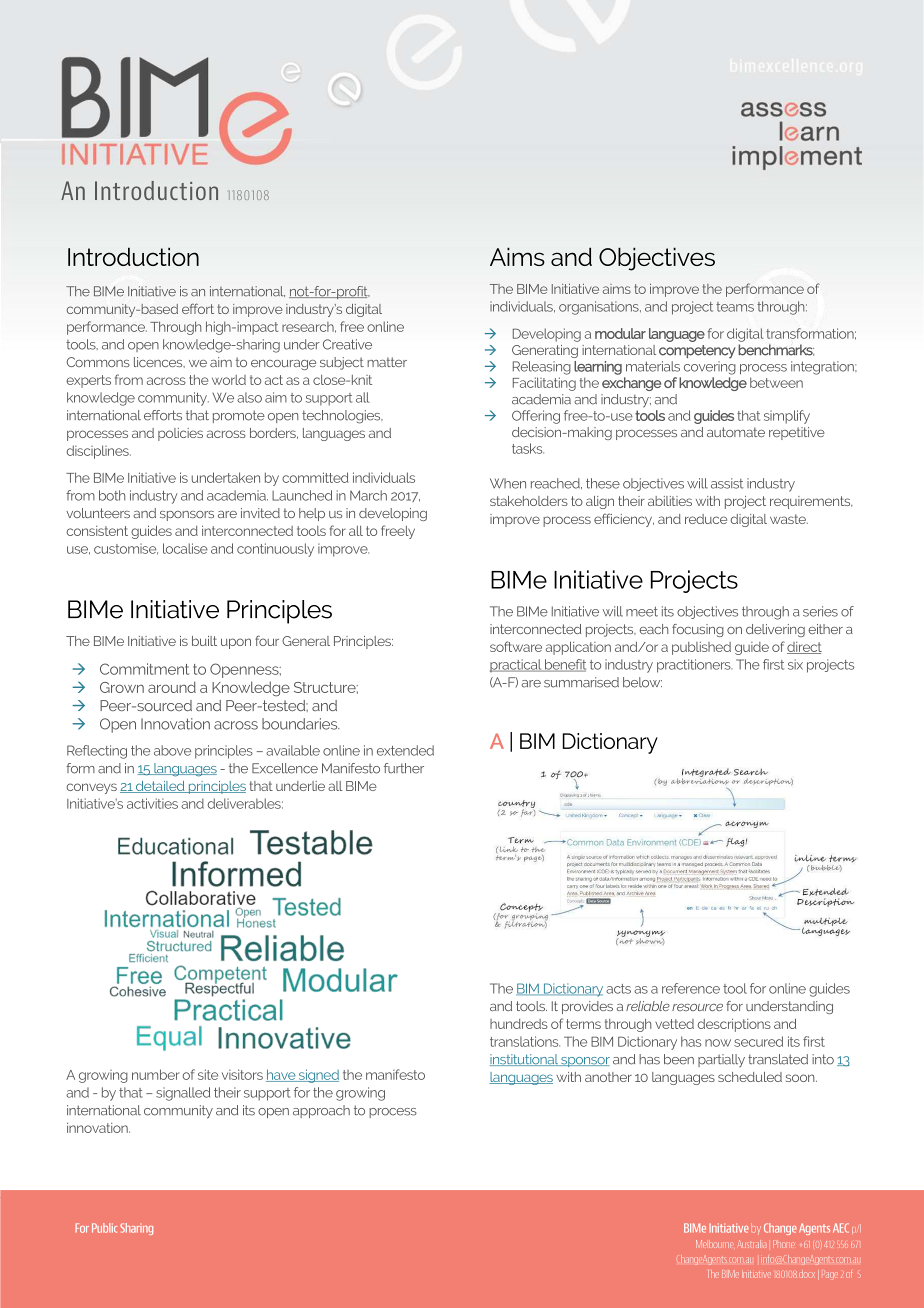 This screenshot has height=1308, width=924. Describe the element at coordinates (525, 1060) in the screenshot. I see `institutional` at that location.
